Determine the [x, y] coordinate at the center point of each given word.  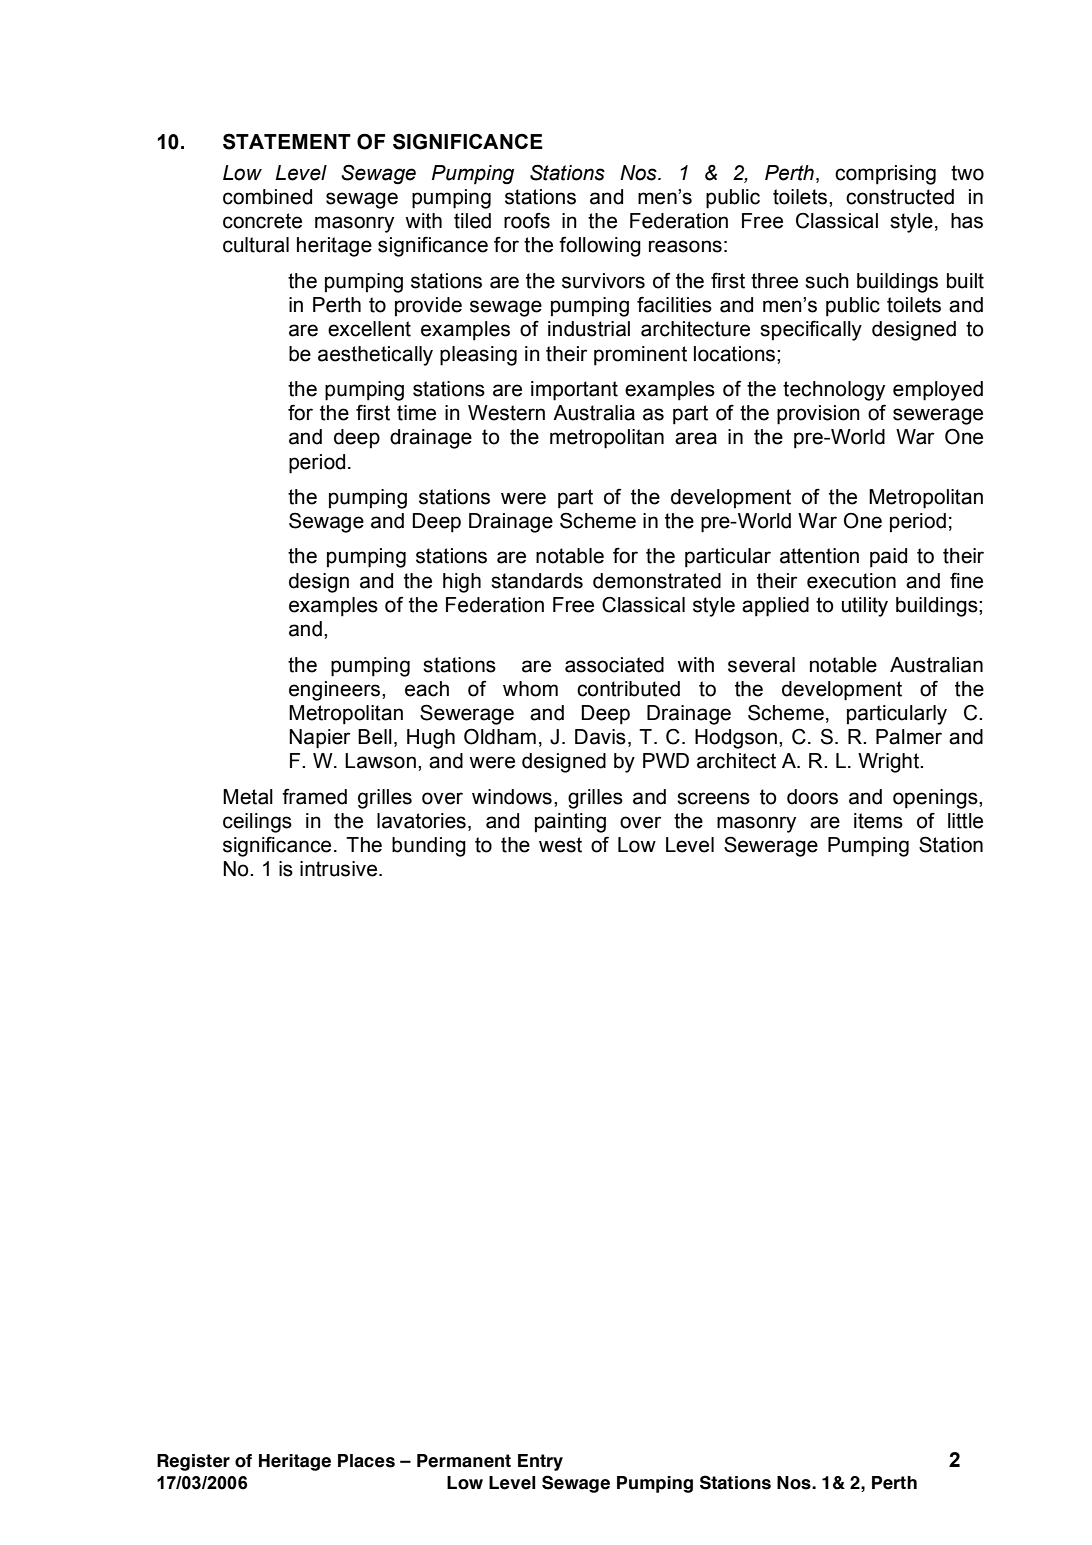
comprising [885, 175]
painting [570, 823]
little [965, 821]
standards [537, 581]
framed [314, 796]
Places [366, 1461]
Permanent [464, 1461]
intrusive [340, 869]
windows [512, 797]
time [416, 413]
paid [888, 558]
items [878, 821]
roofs [527, 220]
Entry [540, 1462]
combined [267, 197]
